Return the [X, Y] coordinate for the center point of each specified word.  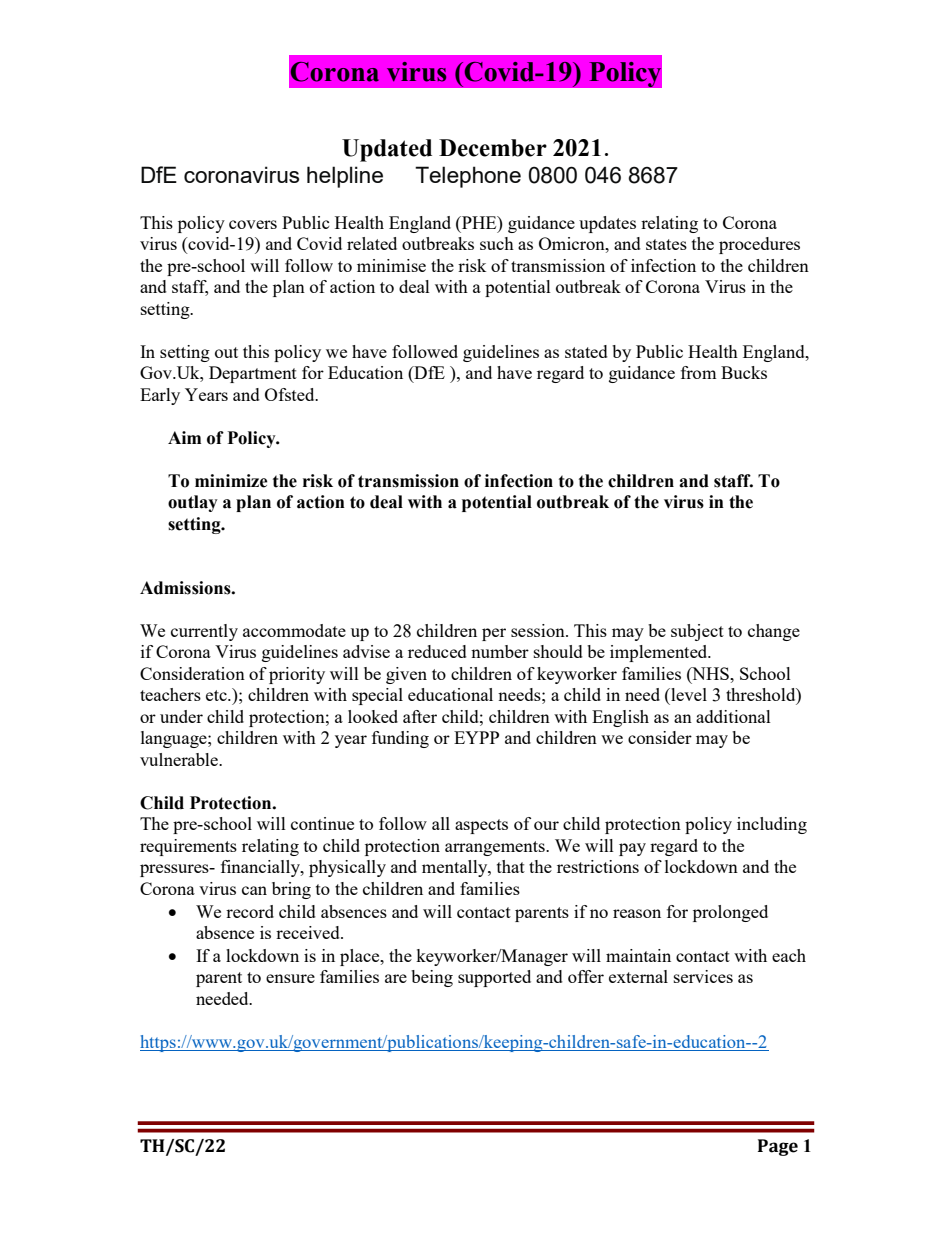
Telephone [468, 177]
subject [697, 632]
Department [253, 374]
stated [586, 351]
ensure [290, 978]
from [698, 372]
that [511, 866]
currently [204, 632]
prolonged [730, 913]
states [666, 244]
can [254, 890]
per [494, 634]
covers [253, 224]
